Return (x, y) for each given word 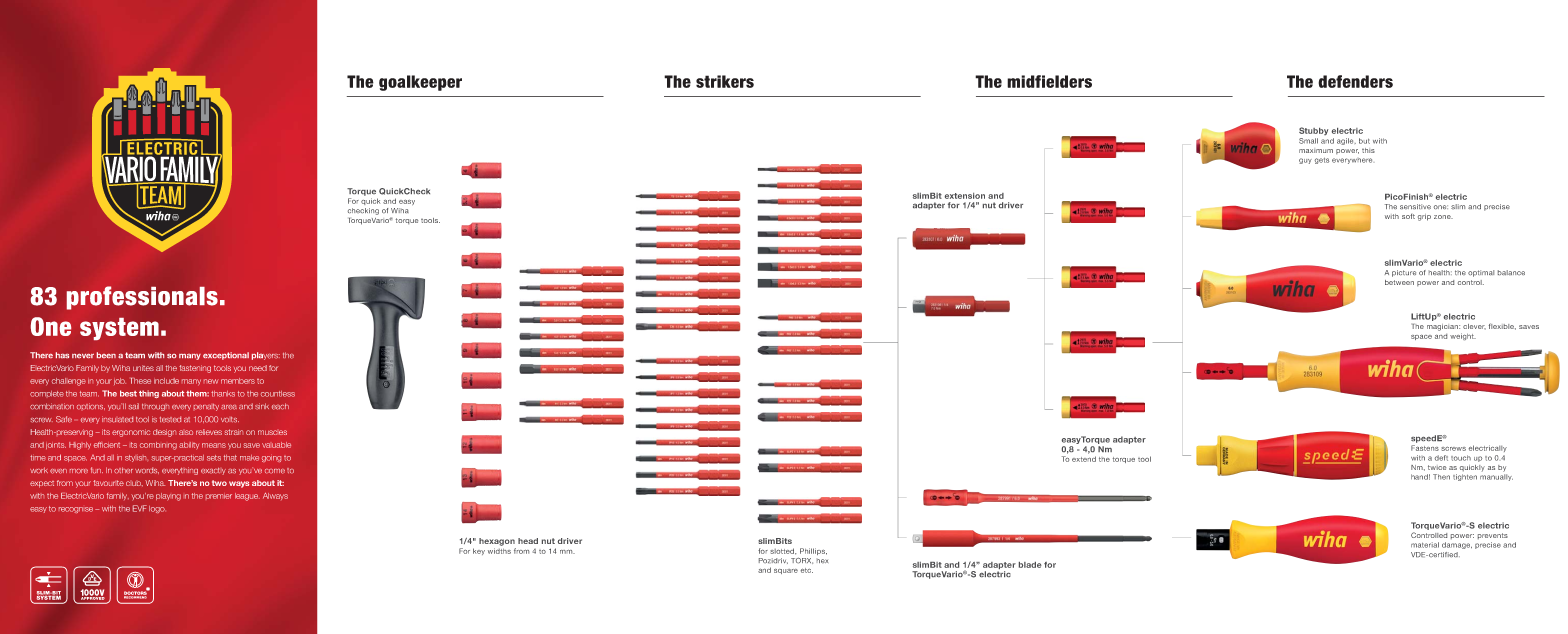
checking (363, 211)
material (1425, 545)
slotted (783, 551)
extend (1084, 459)
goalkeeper (420, 83)
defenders (1355, 81)
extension (965, 196)
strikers (725, 81)
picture (1404, 273)
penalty (206, 407)
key (479, 551)
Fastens (1425, 448)
